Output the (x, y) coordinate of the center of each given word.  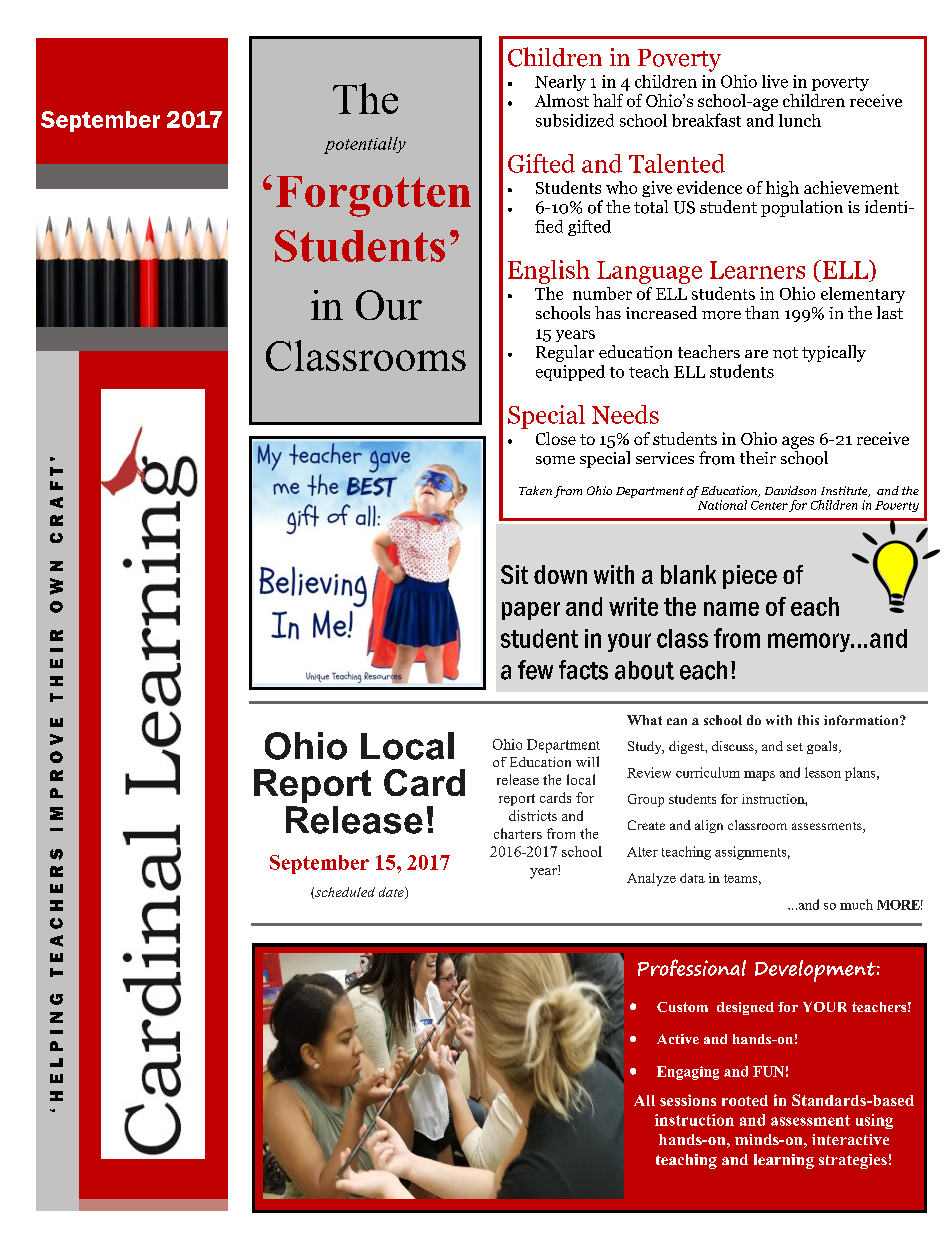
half (608, 100)
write (633, 606)
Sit (514, 574)
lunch (800, 120)
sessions (688, 1100)
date (392, 893)
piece (750, 577)
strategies (853, 1161)
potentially (365, 145)
